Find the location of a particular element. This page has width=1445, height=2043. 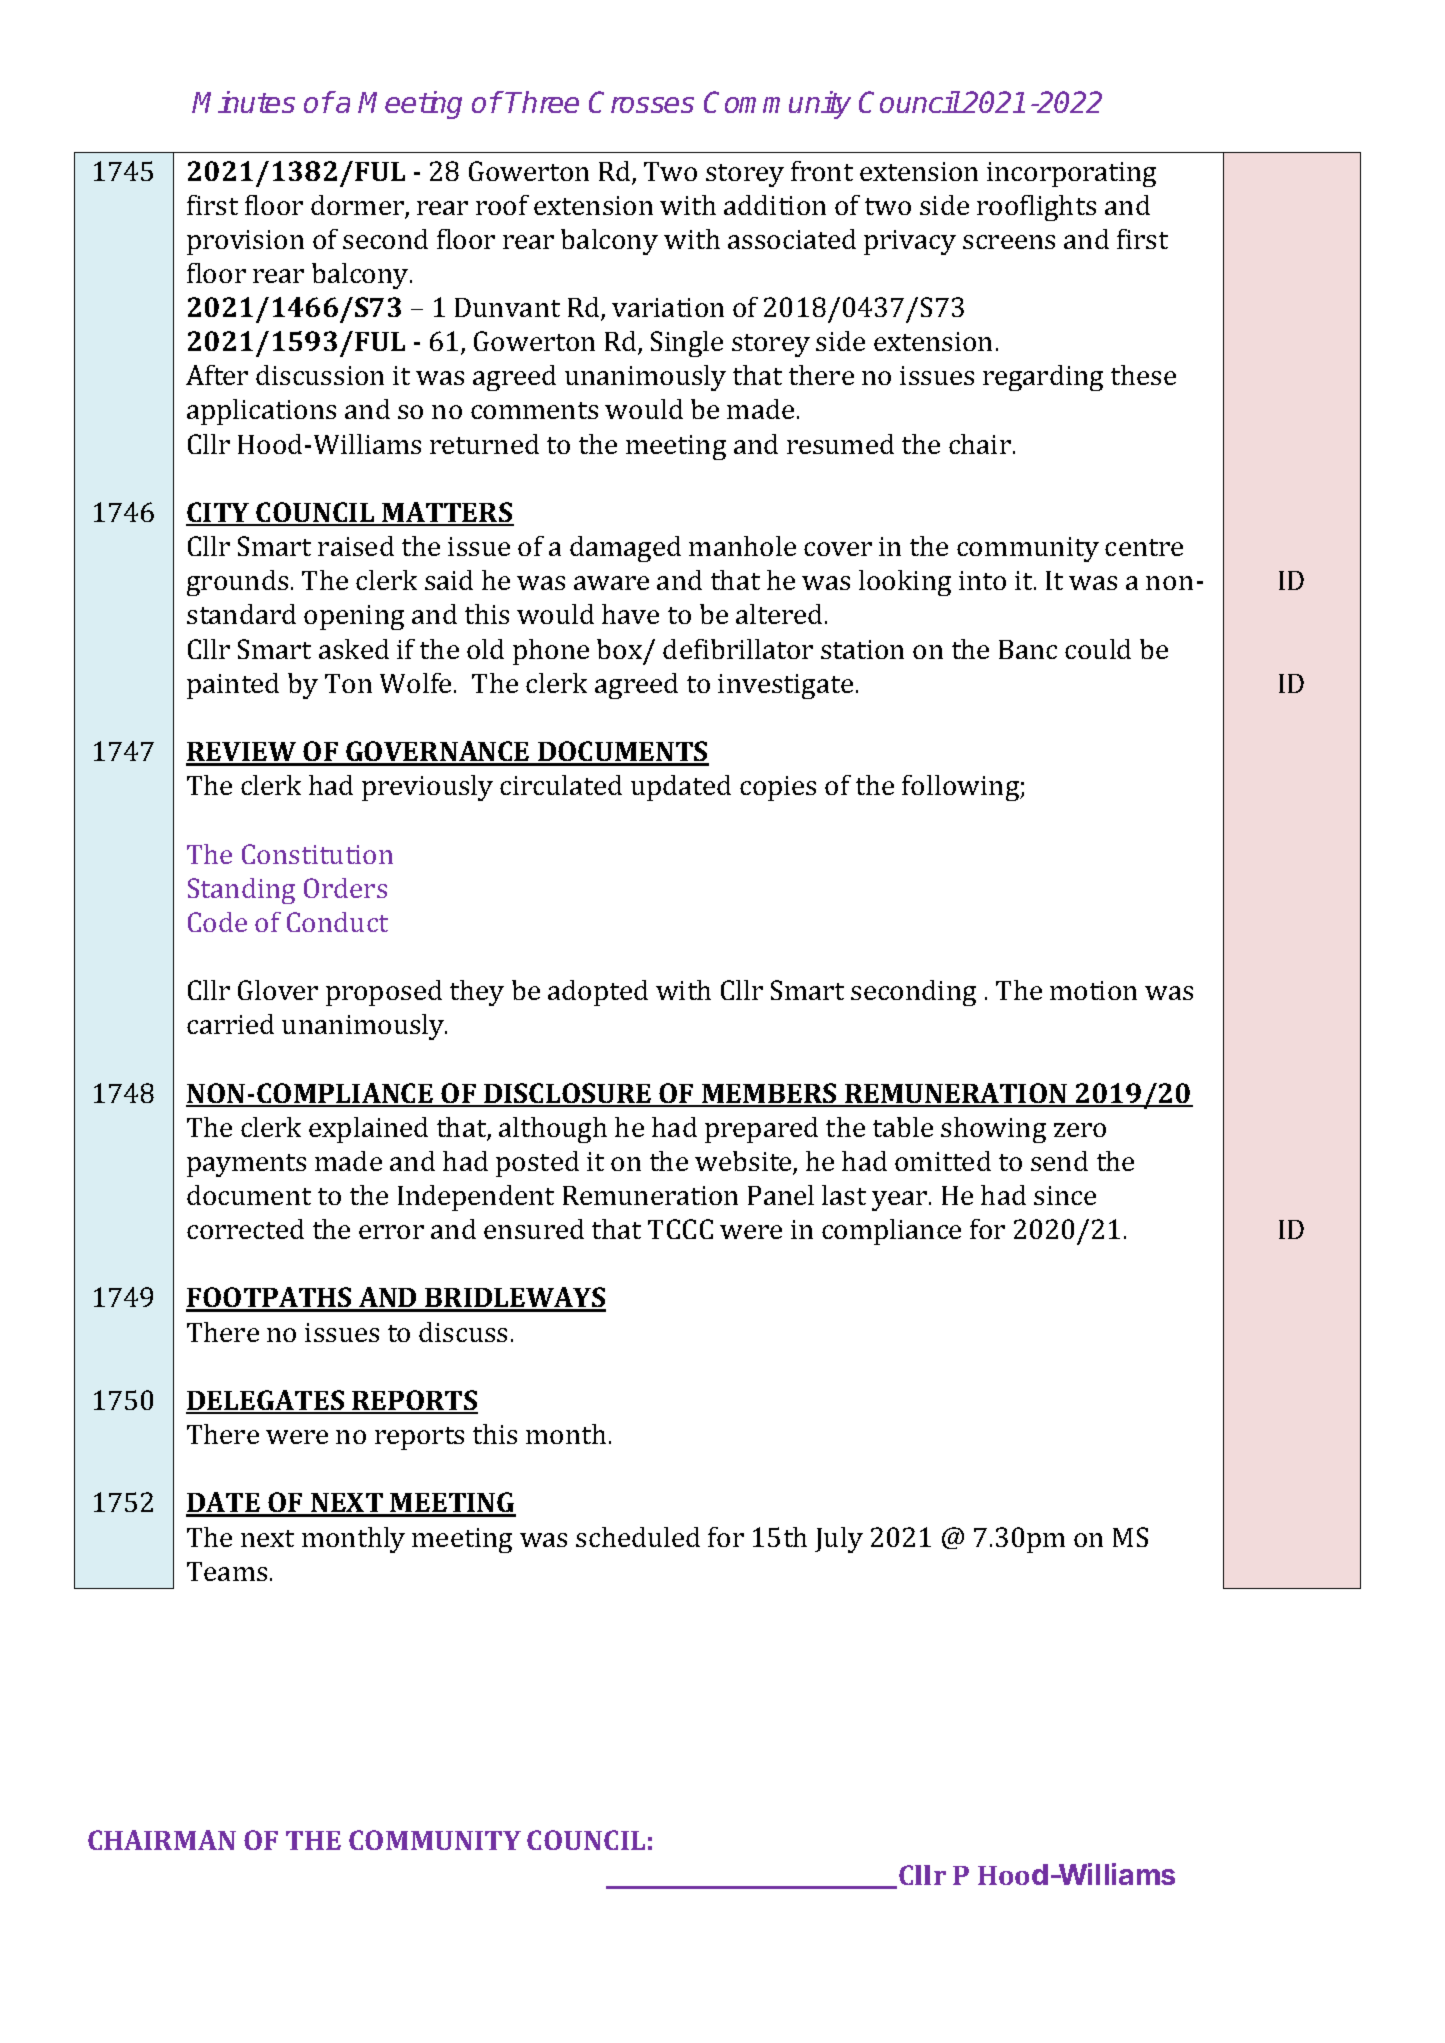

dormer is located at coordinates (358, 206).
